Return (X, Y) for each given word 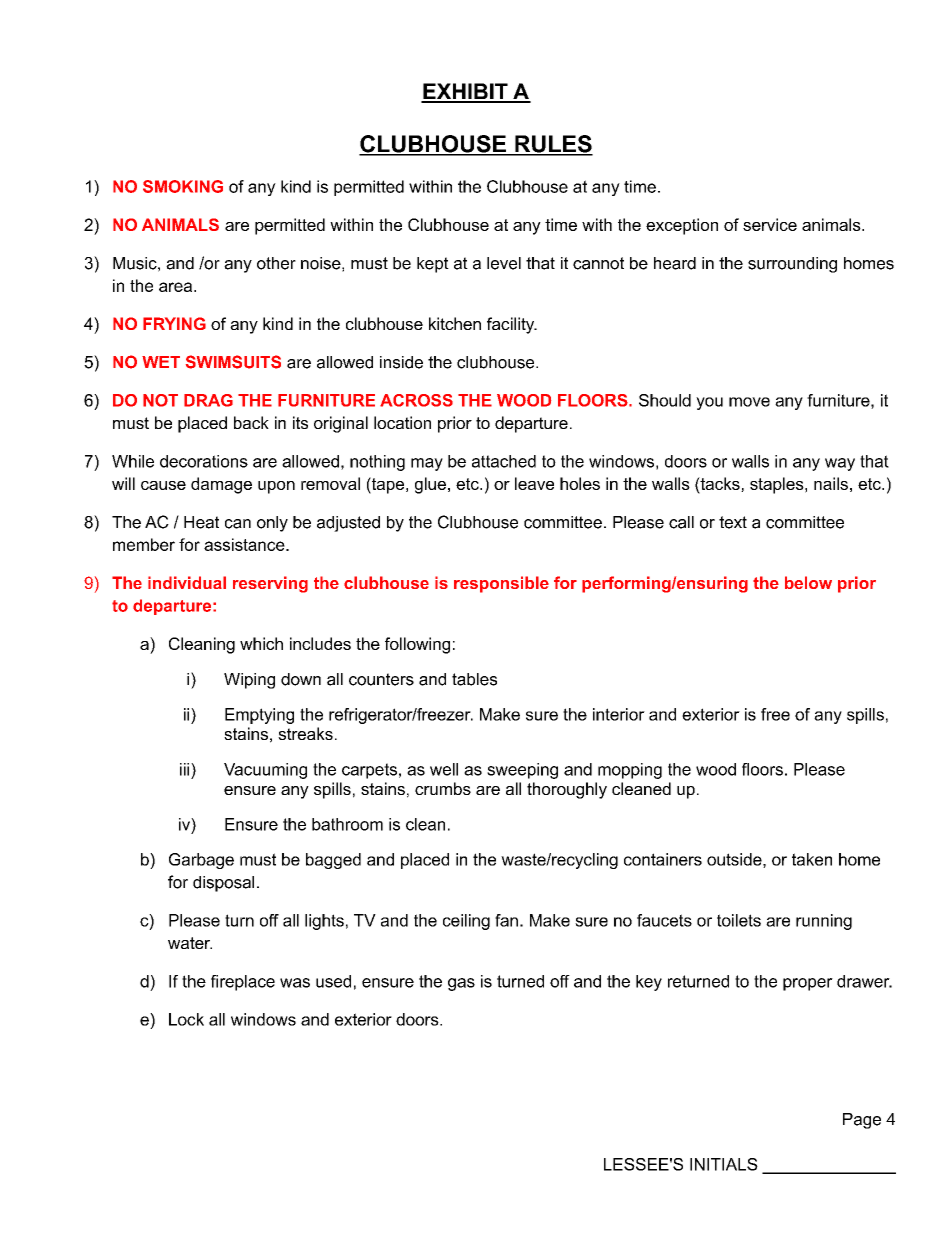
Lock (186, 1019)
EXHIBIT (465, 92)
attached (504, 461)
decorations (204, 461)
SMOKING (183, 186)
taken (812, 859)
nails (831, 483)
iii (186, 769)
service (770, 224)
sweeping (522, 771)
